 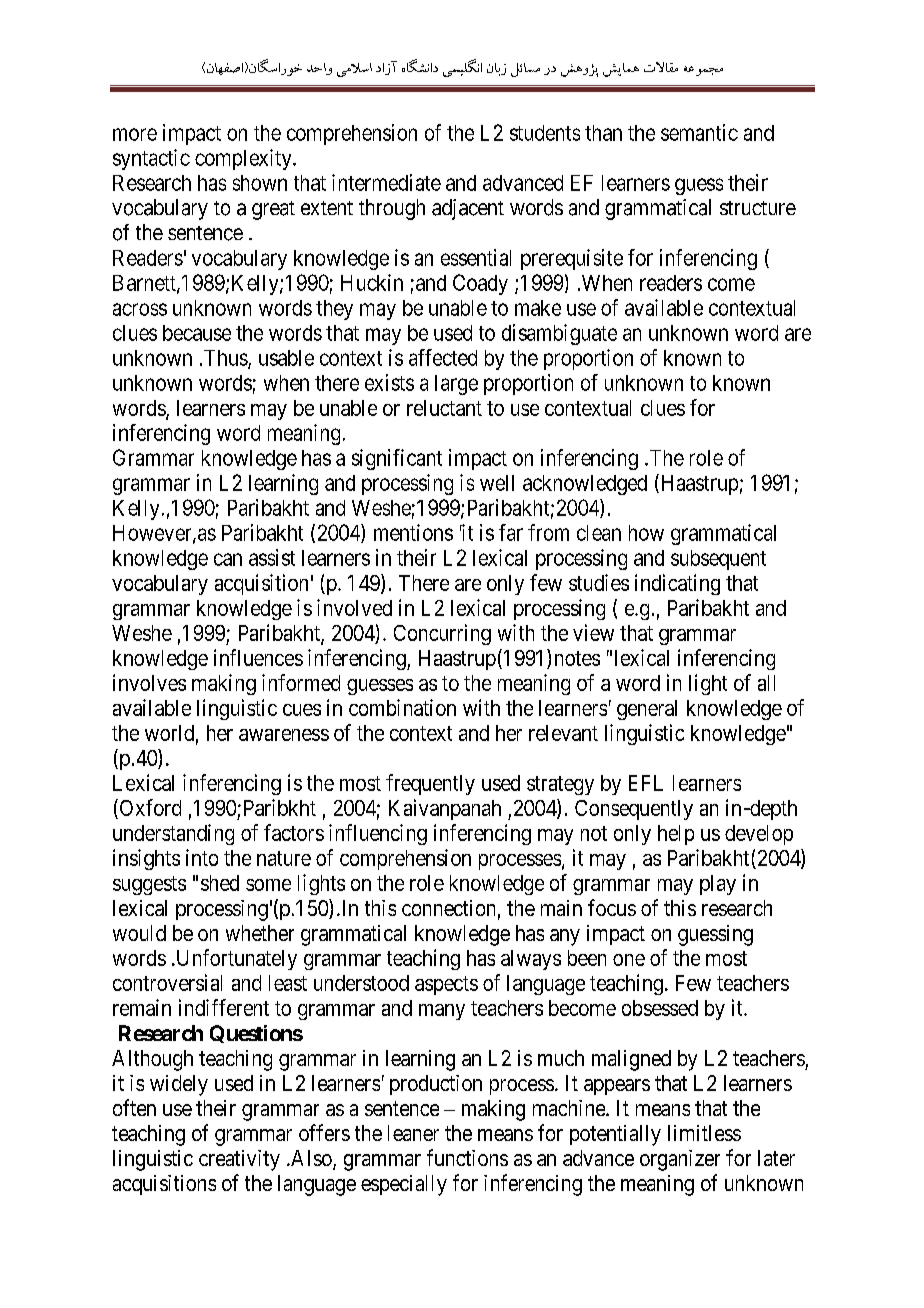 I want to click on subsequent, so click(x=718, y=560).
